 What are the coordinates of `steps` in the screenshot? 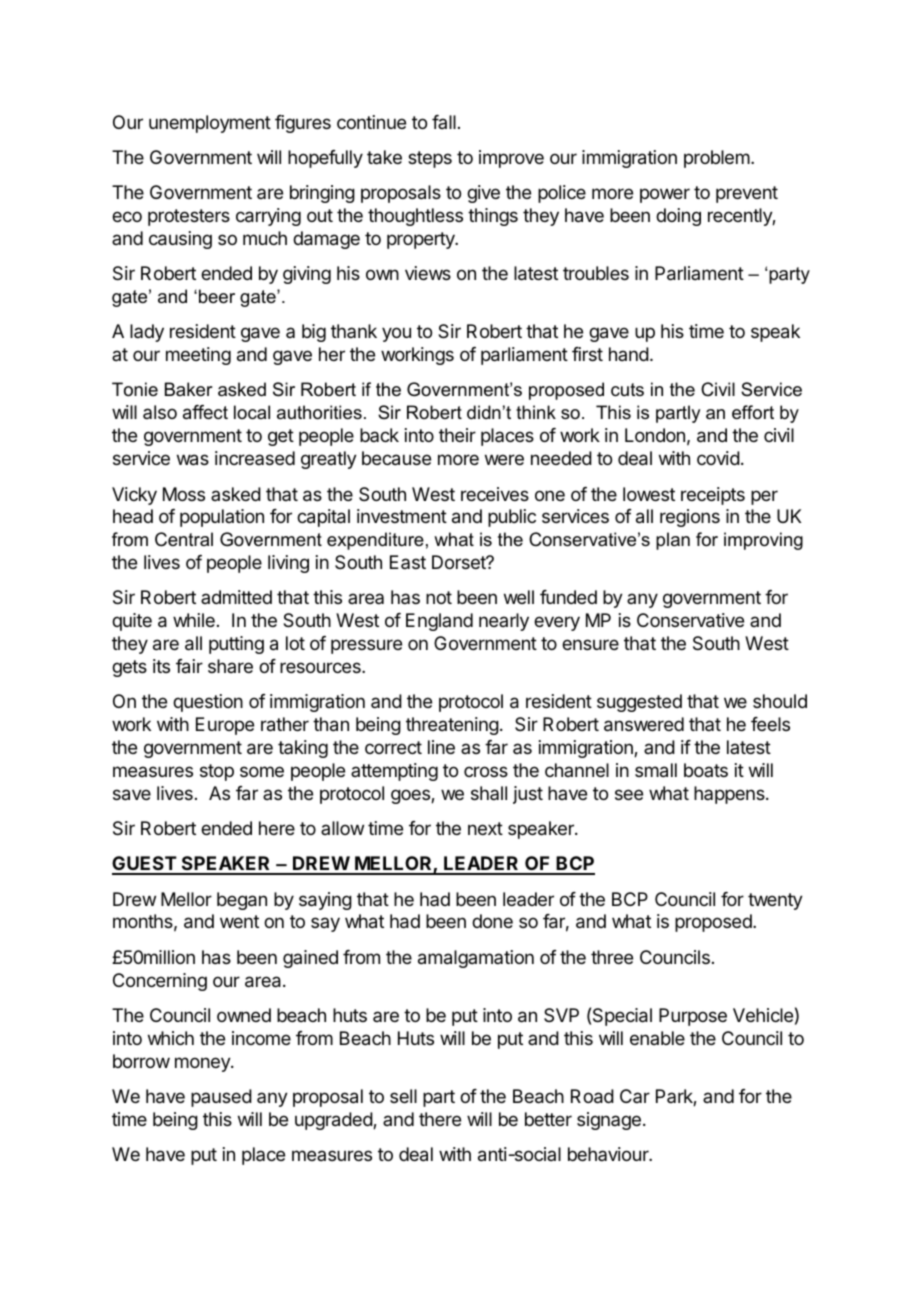 It's located at (430, 159).
